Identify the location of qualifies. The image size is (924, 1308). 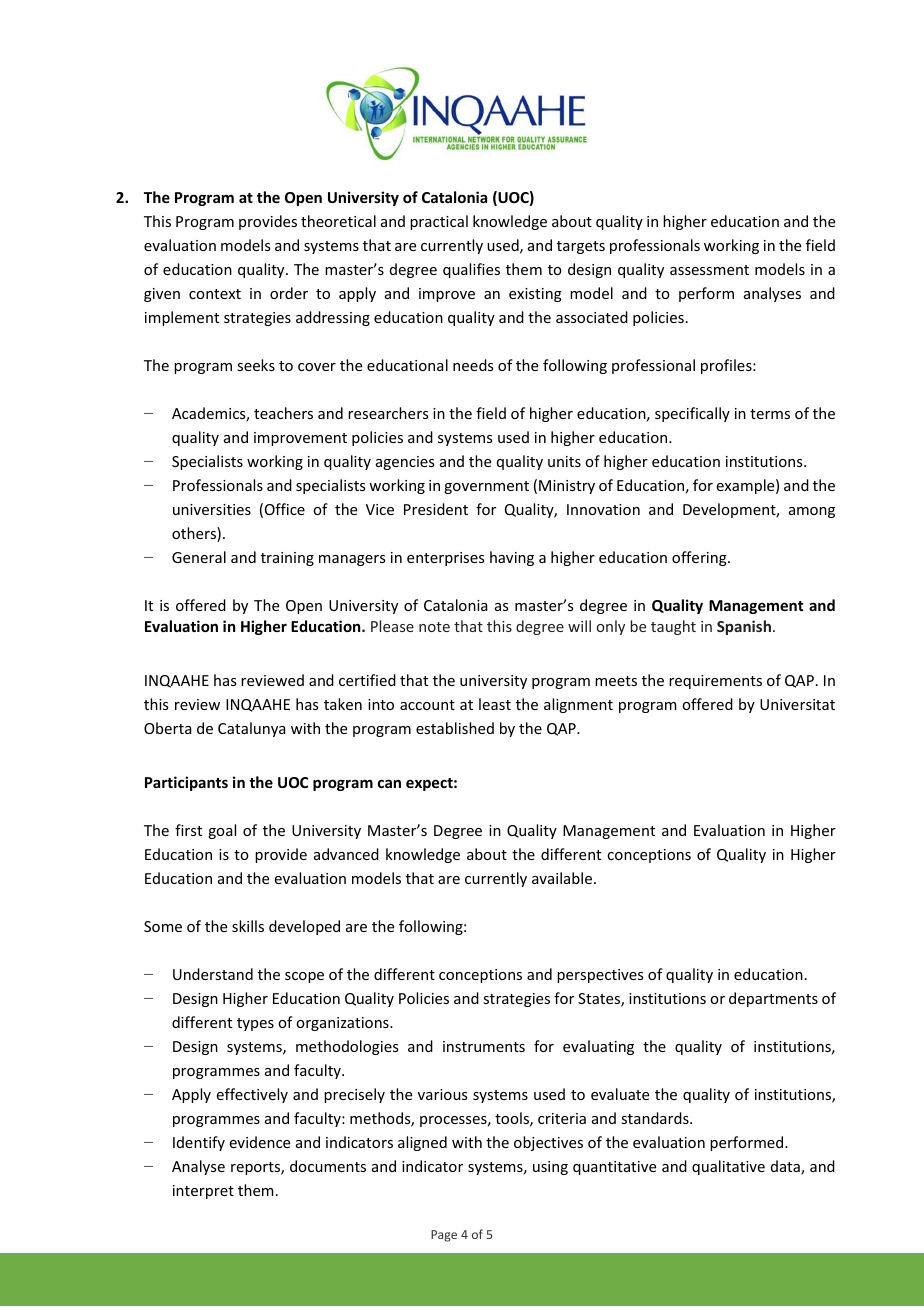
(471, 270).
